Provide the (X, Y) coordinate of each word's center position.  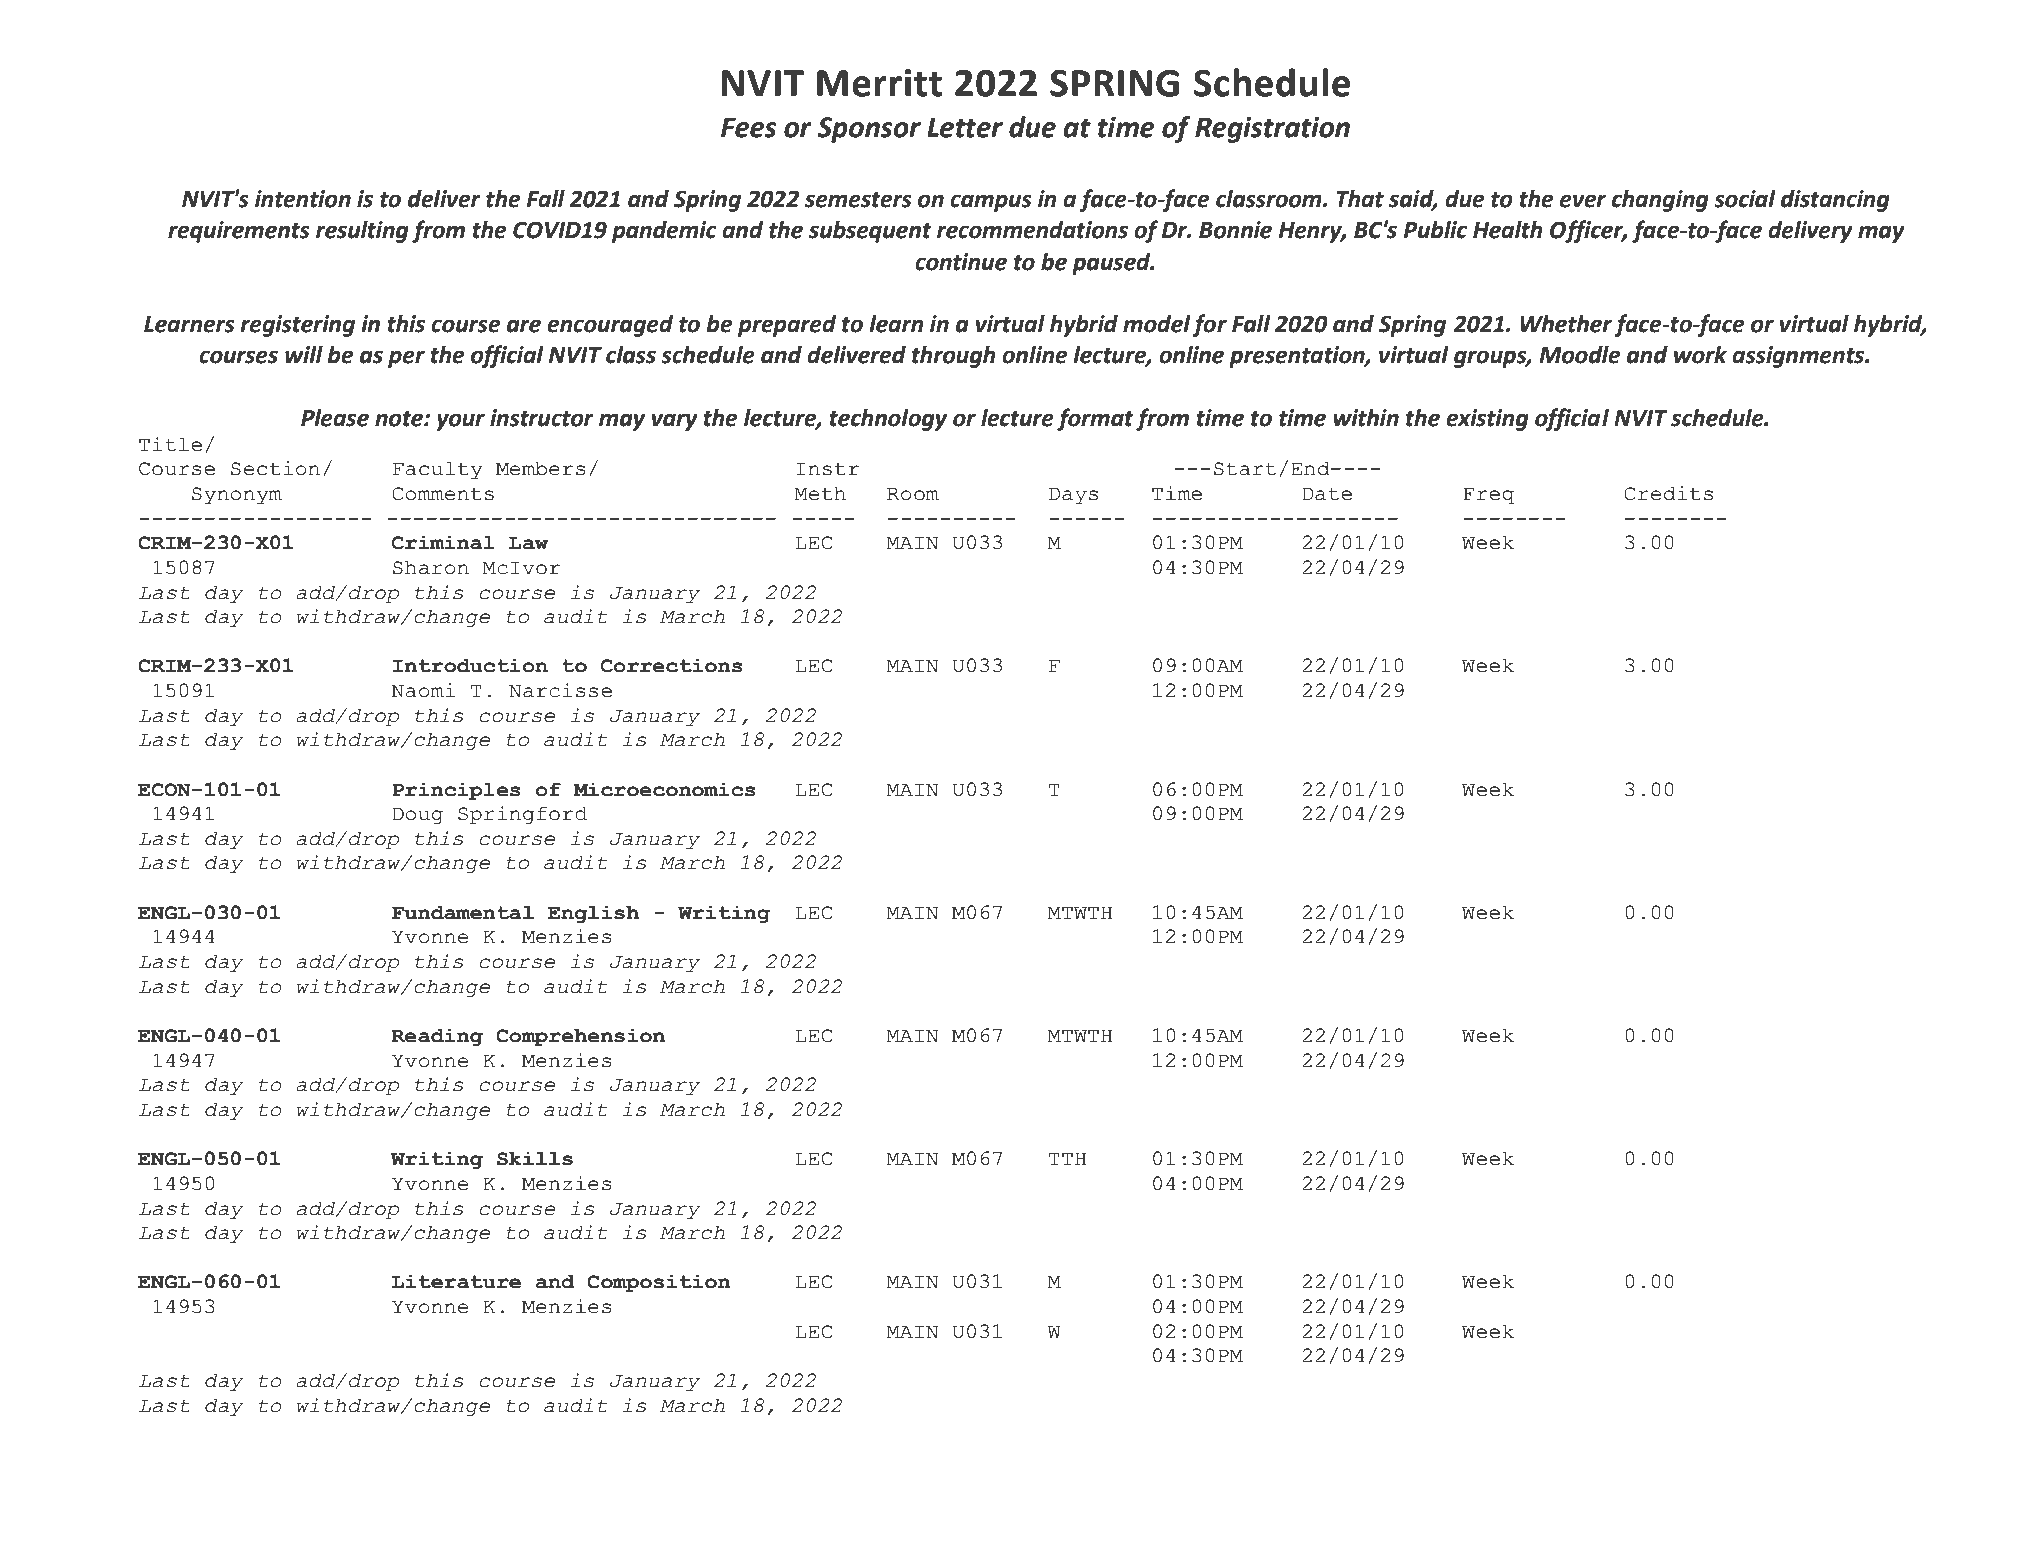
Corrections (672, 665)
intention (303, 199)
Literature (456, 1281)
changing (1660, 201)
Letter (965, 127)
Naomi (423, 690)
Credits (1668, 493)
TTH (1067, 1158)
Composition (659, 1283)
